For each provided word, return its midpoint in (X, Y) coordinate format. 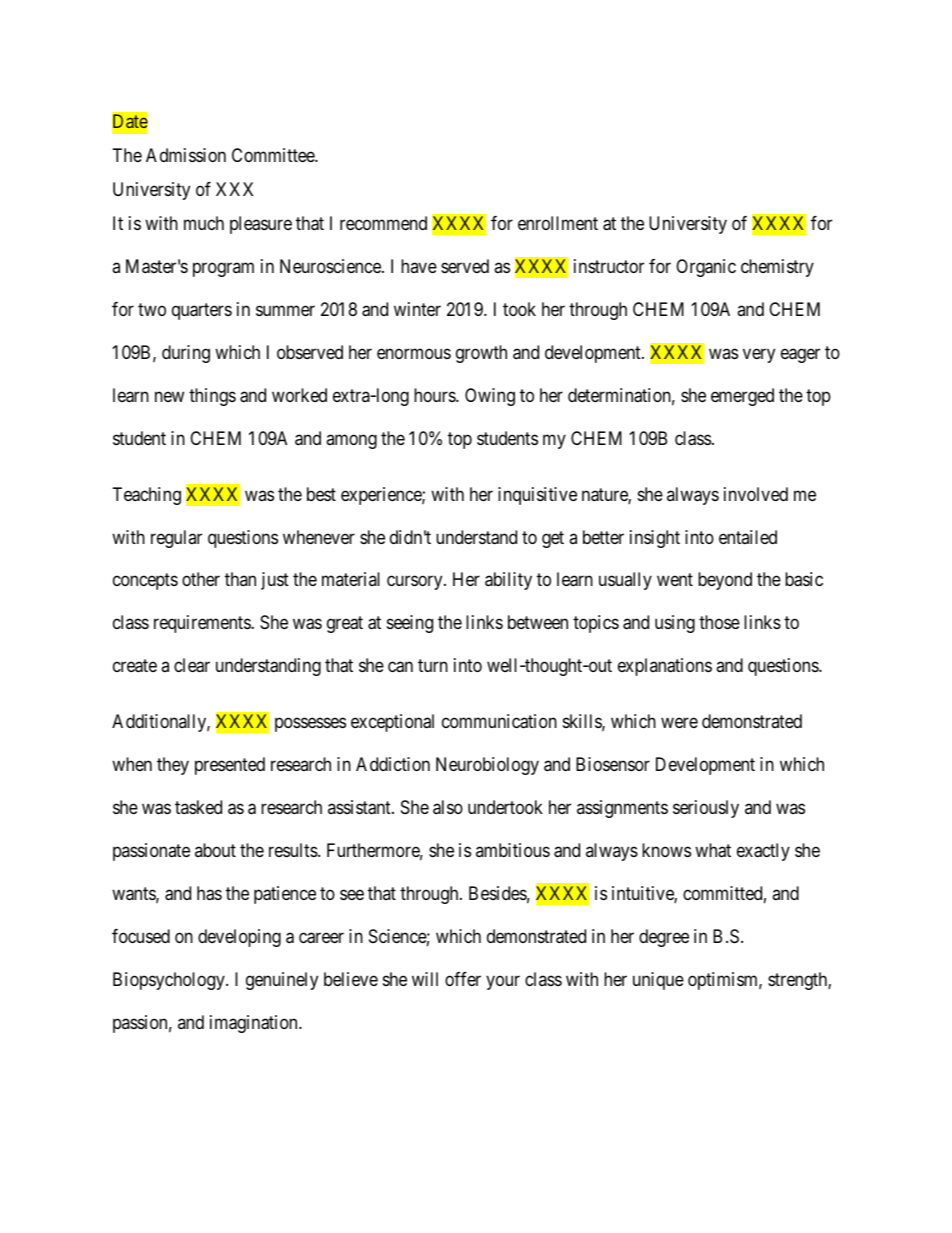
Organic (706, 268)
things (212, 397)
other (201, 579)
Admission (186, 155)
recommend (383, 223)
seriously (706, 809)
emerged (742, 397)
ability (508, 581)
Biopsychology (170, 981)
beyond (725, 581)
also (448, 807)
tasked (198, 807)
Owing (490, 397)
